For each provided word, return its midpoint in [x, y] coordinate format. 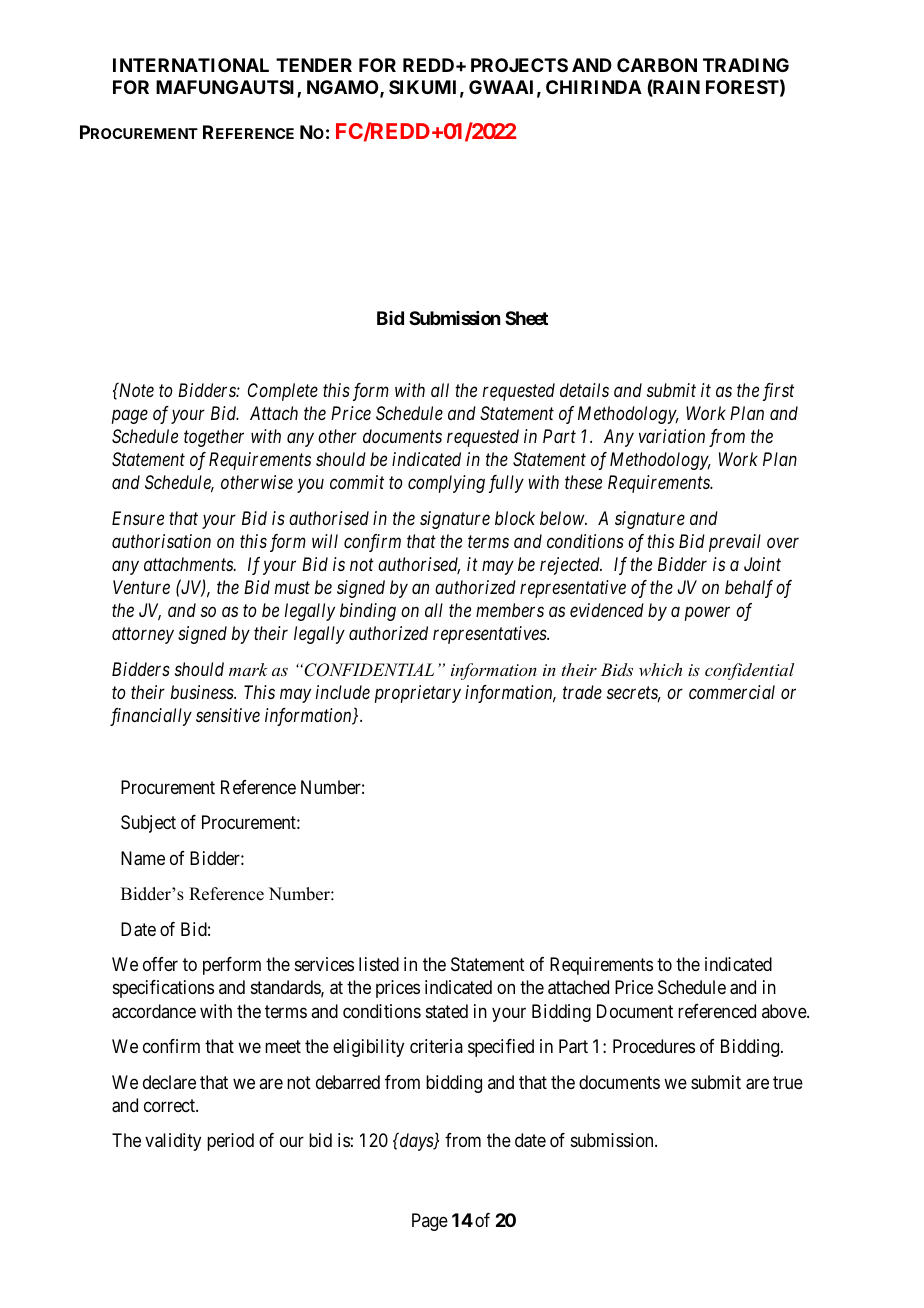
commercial [732, 692]
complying [446, 484]
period [230, 1142]
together [214, 438]
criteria [436, 1046]
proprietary [418, 694]
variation [672, 436]
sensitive [228, 715]
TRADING [746, 65]
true [788, 1082]
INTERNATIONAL [191, 65]
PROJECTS [519, 65]
